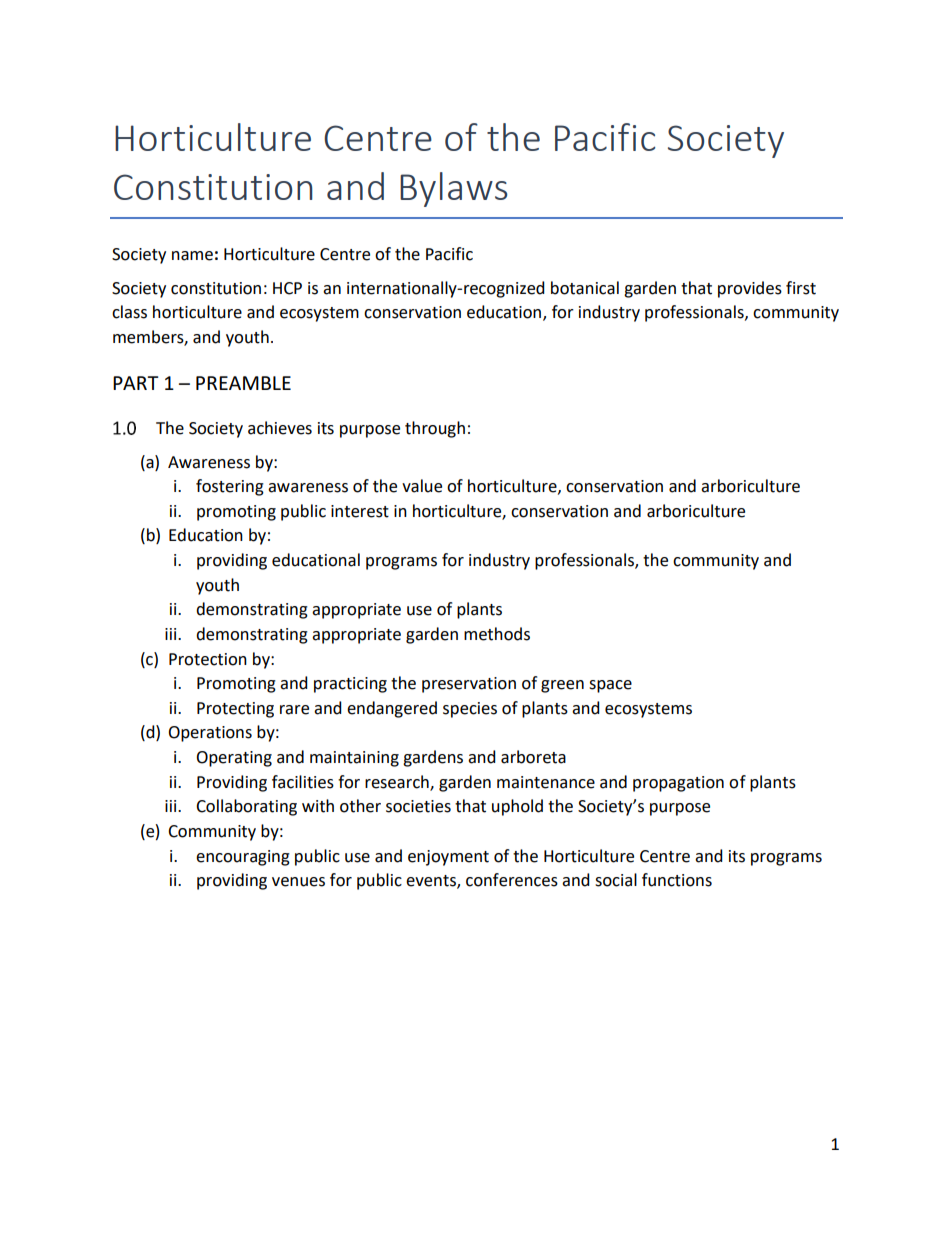  What do you see at coordinates (230, 487) in the screenshot?
I see `fostering` at bounding box center [230, 487].
